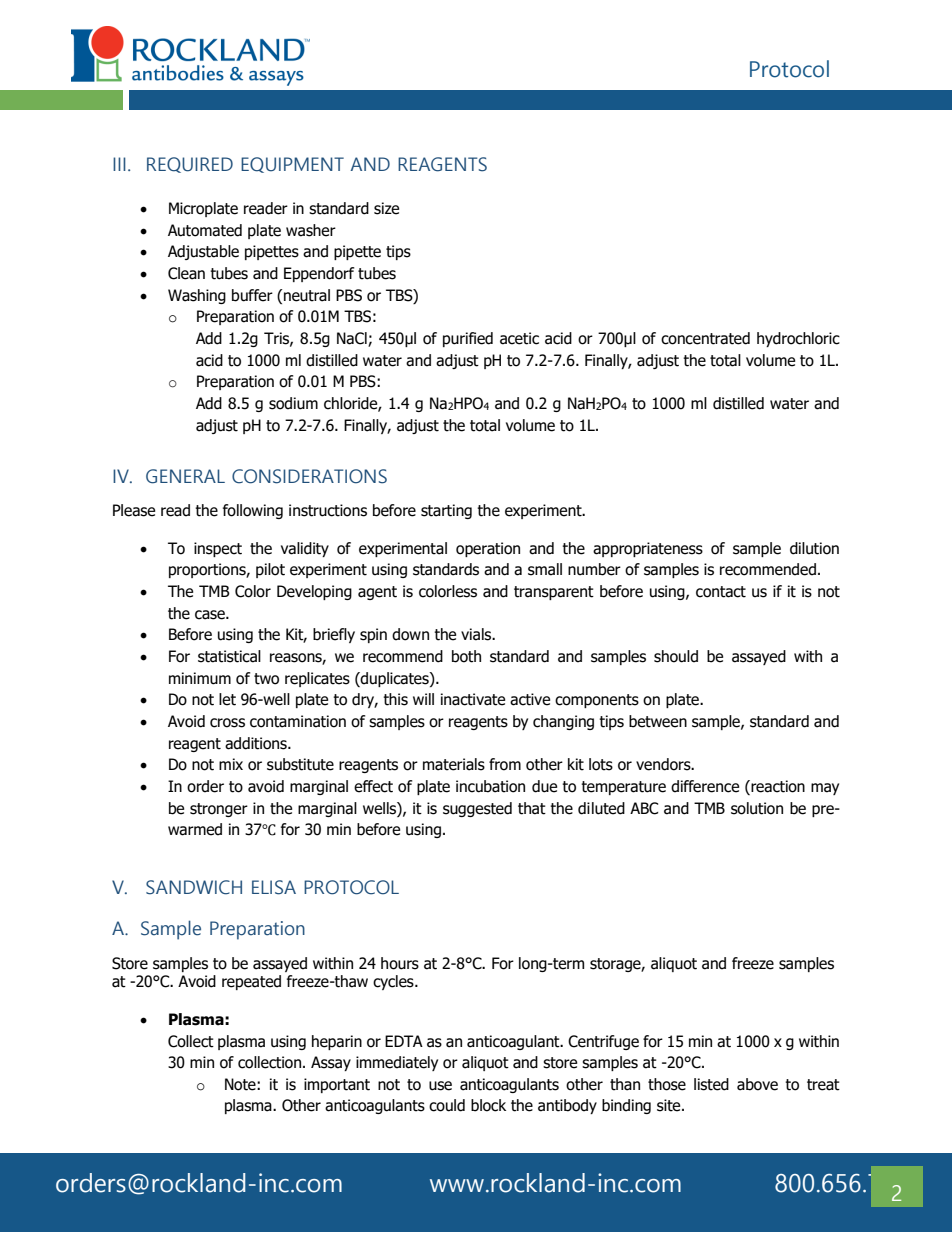 The width and height of the image is (952, 1233). Describe the element at coordinates (440, 1086) in the image. I see `use` at that location.
